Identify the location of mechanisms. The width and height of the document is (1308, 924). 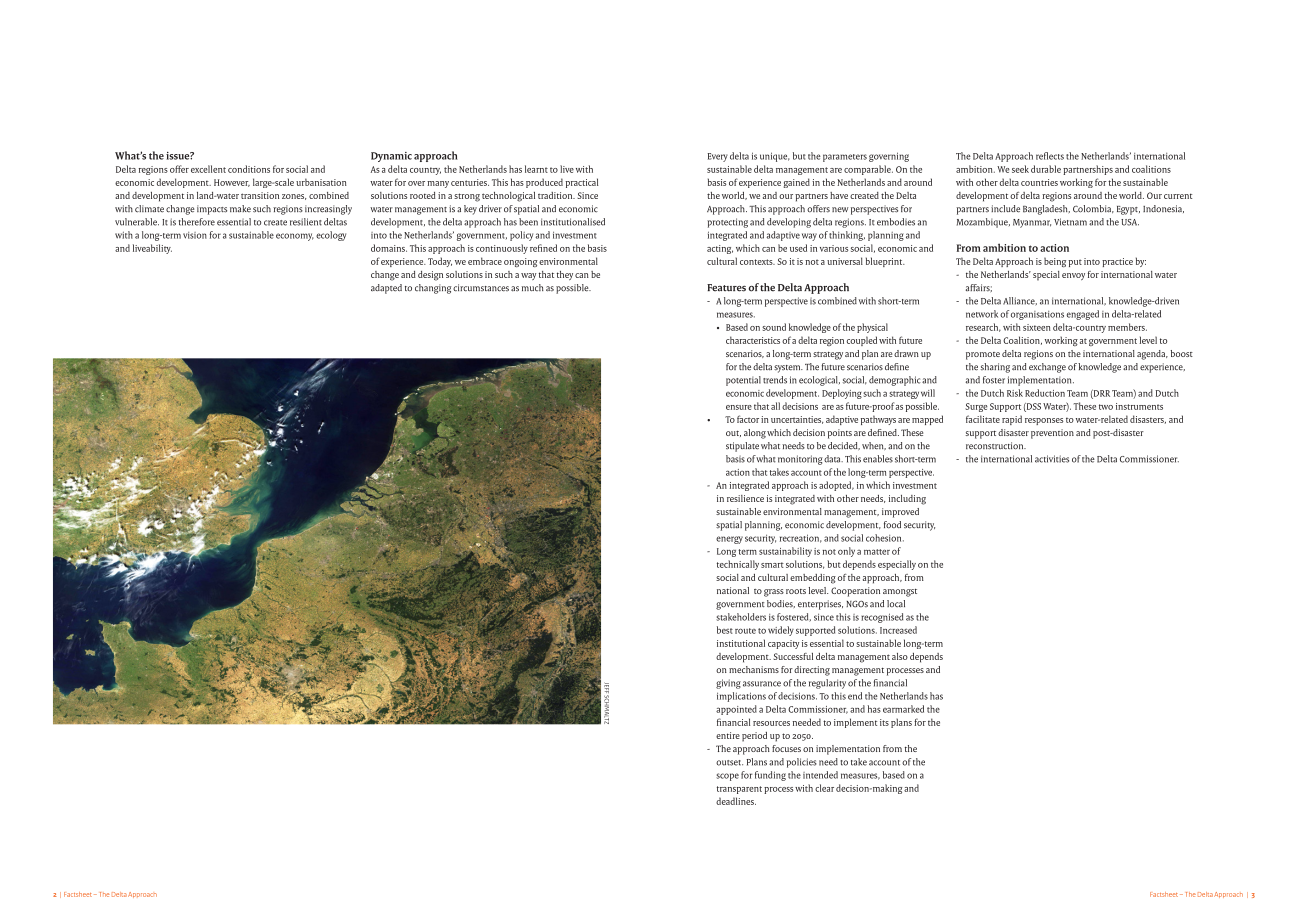
(754, 669).
